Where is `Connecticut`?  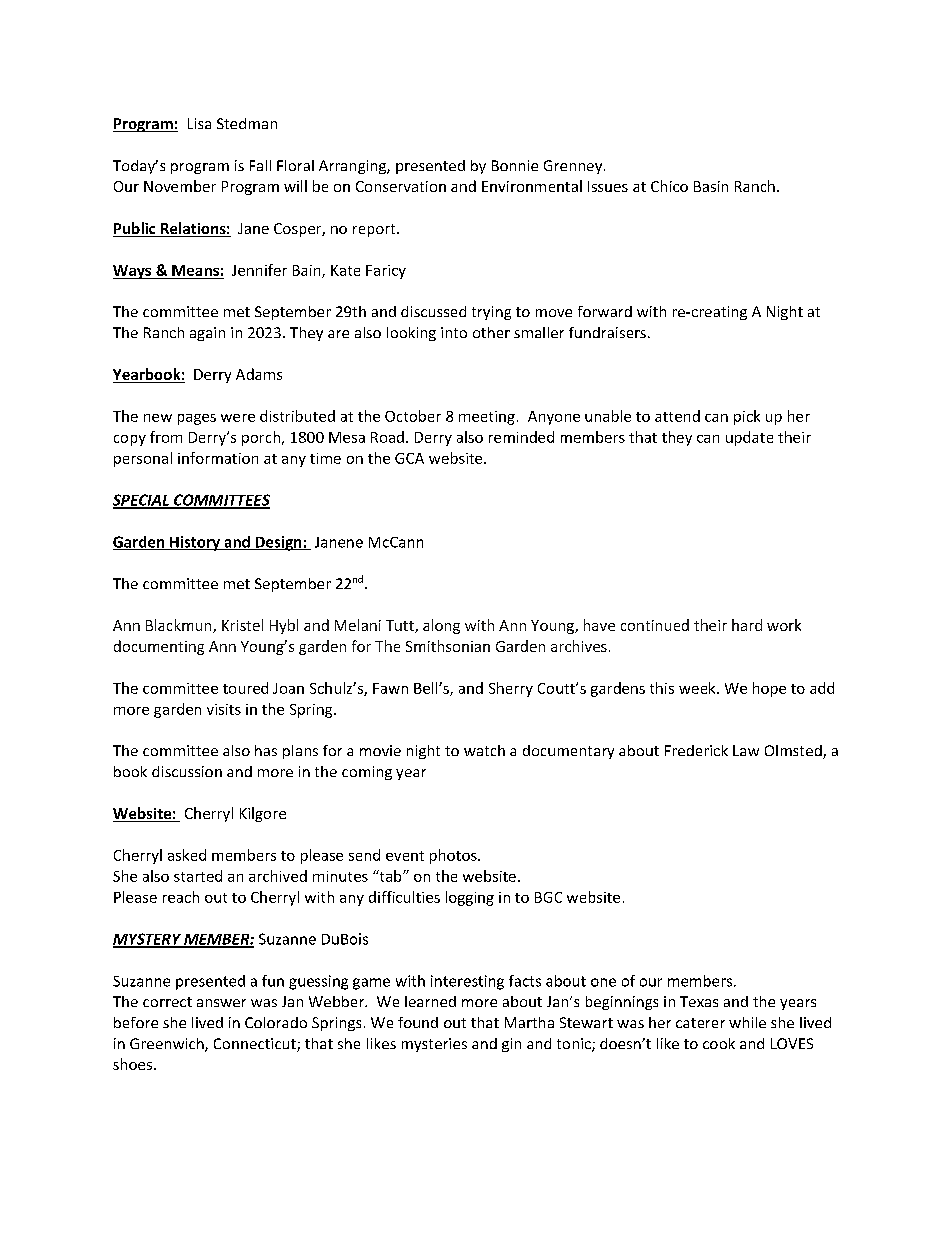
Connecticut is located at coordinates (256, 1045).
